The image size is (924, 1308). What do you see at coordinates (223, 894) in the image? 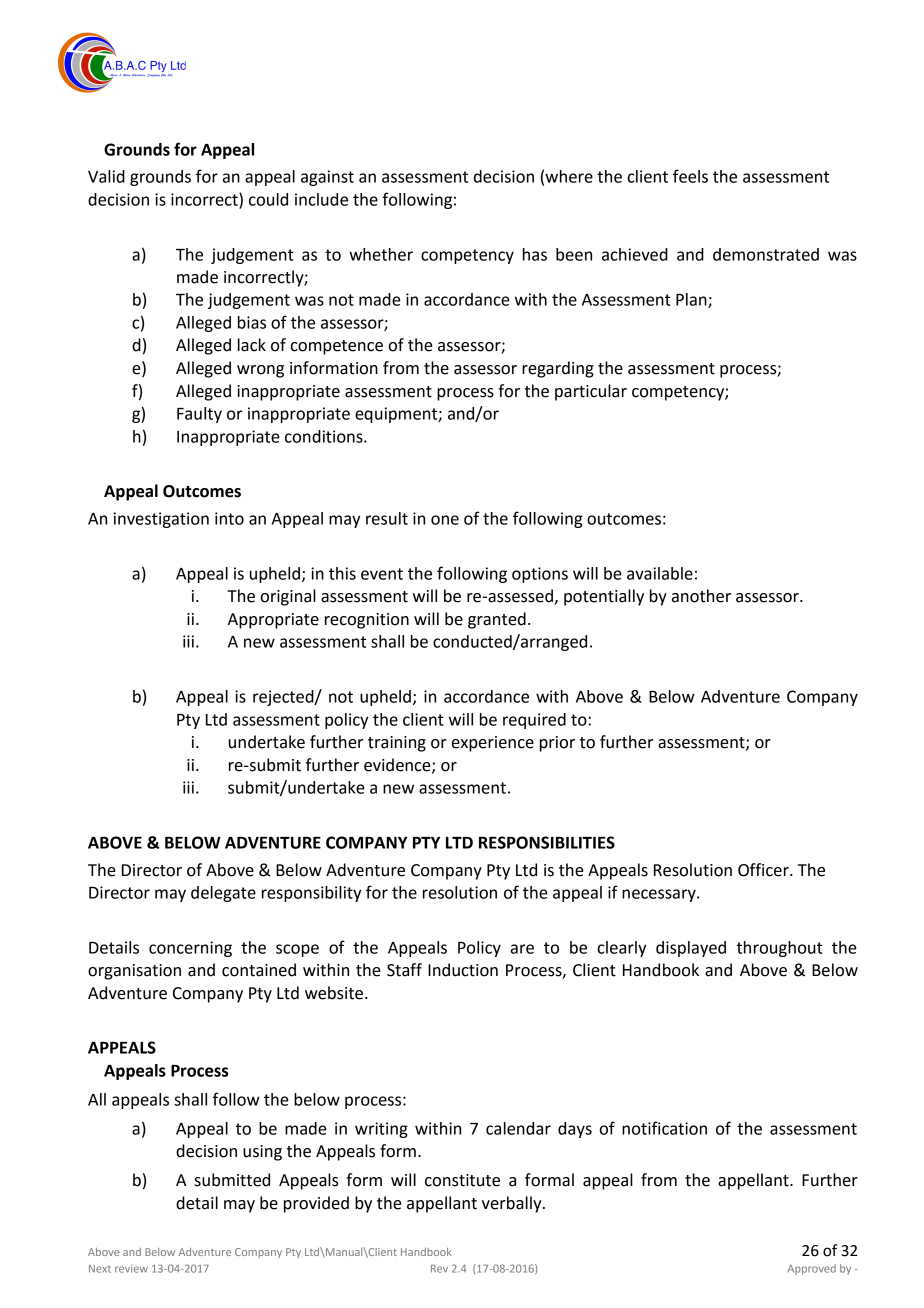
I see `delegate` at bounding box center [223, 894].
